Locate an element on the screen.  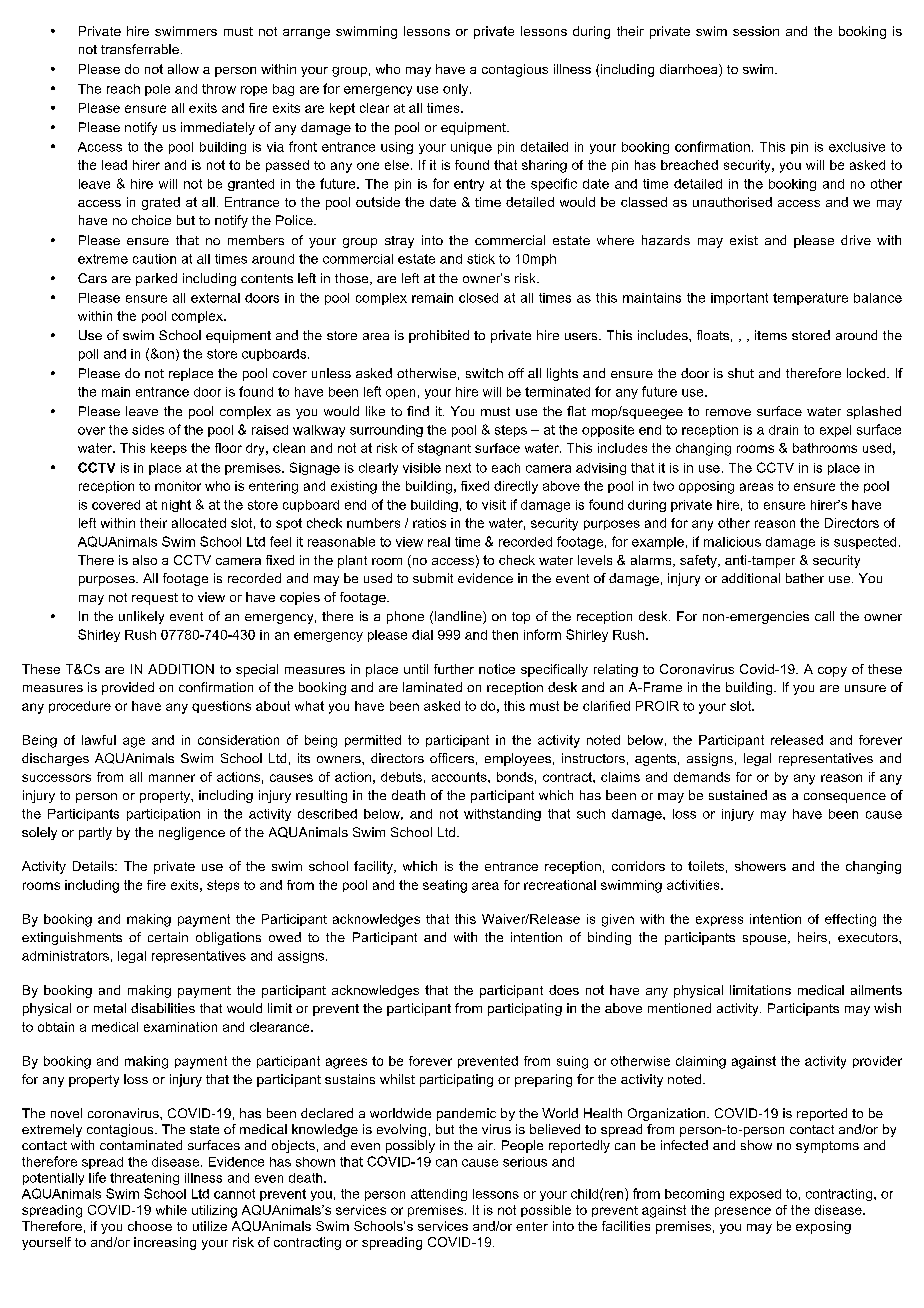
items is located at coordinates (771, 335).
